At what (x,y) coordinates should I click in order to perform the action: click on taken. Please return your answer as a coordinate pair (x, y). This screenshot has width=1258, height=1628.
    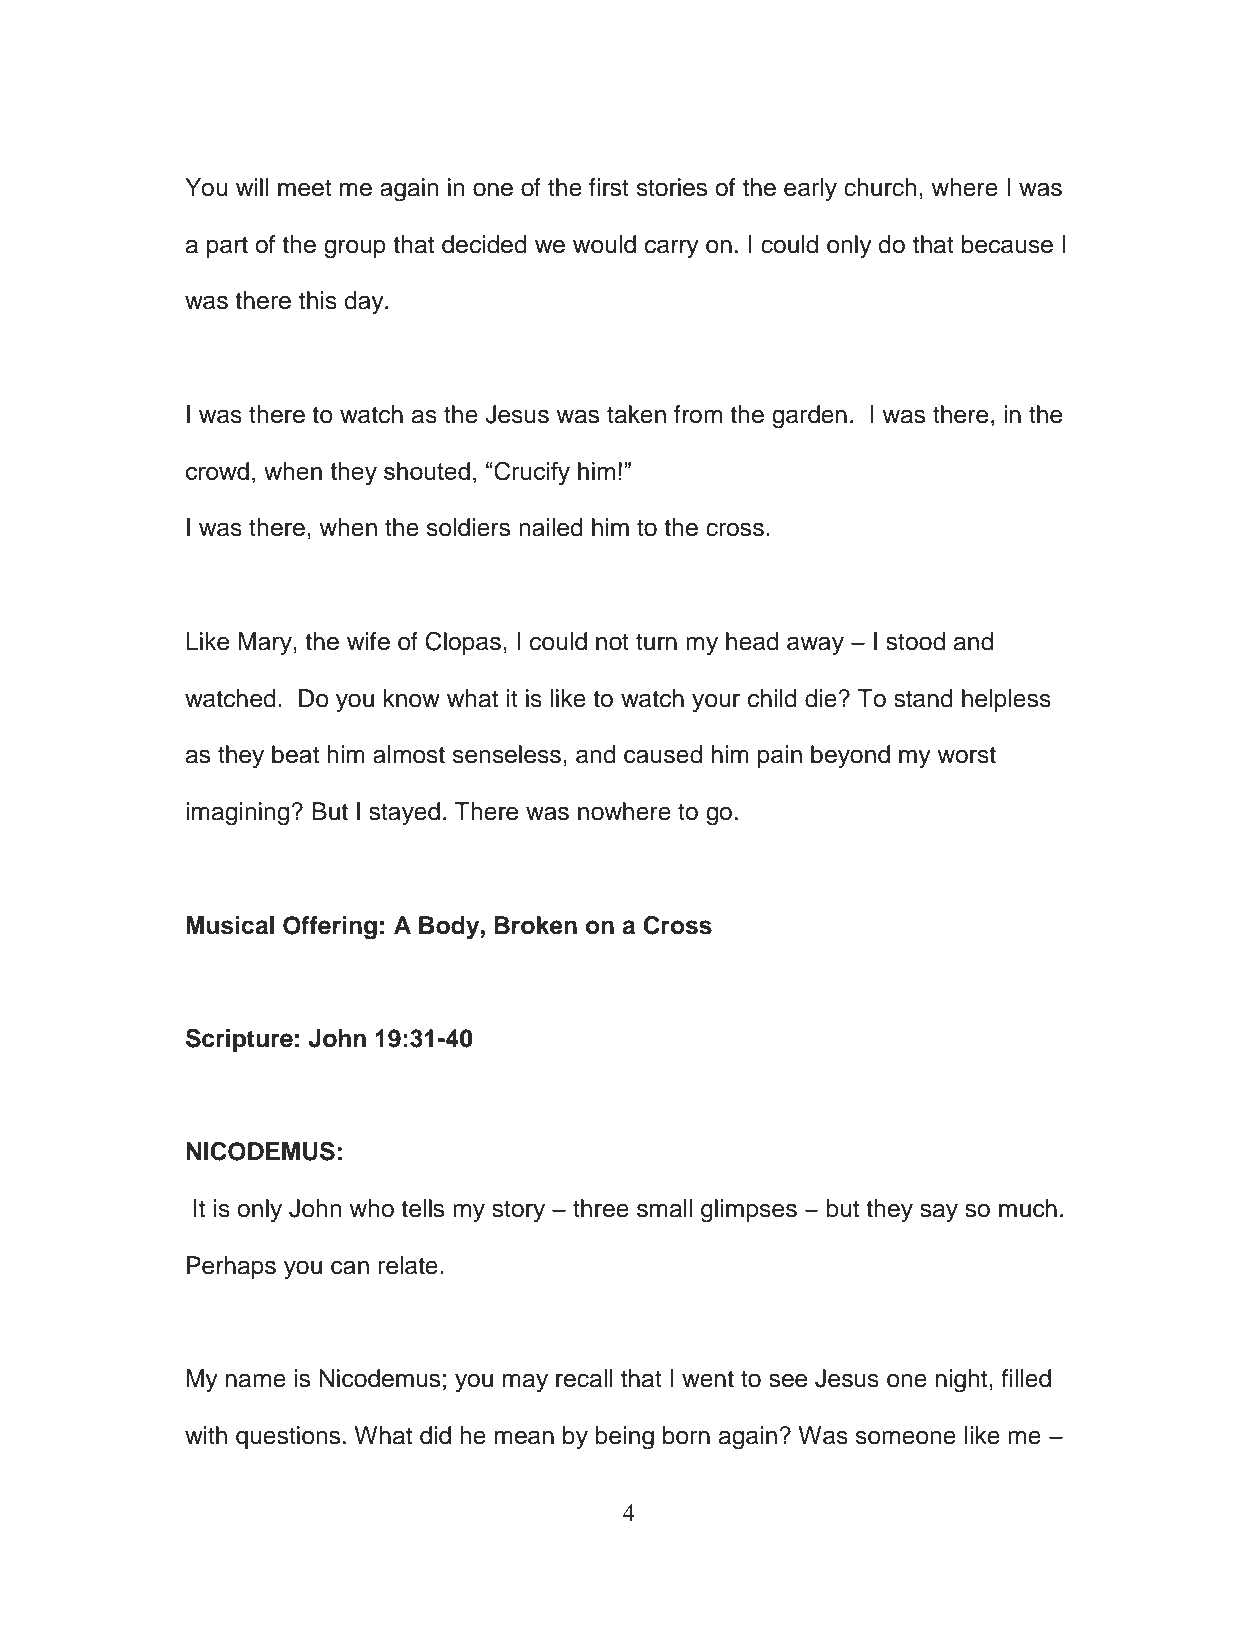
    Looking at the image, I should click on (636, 414).
